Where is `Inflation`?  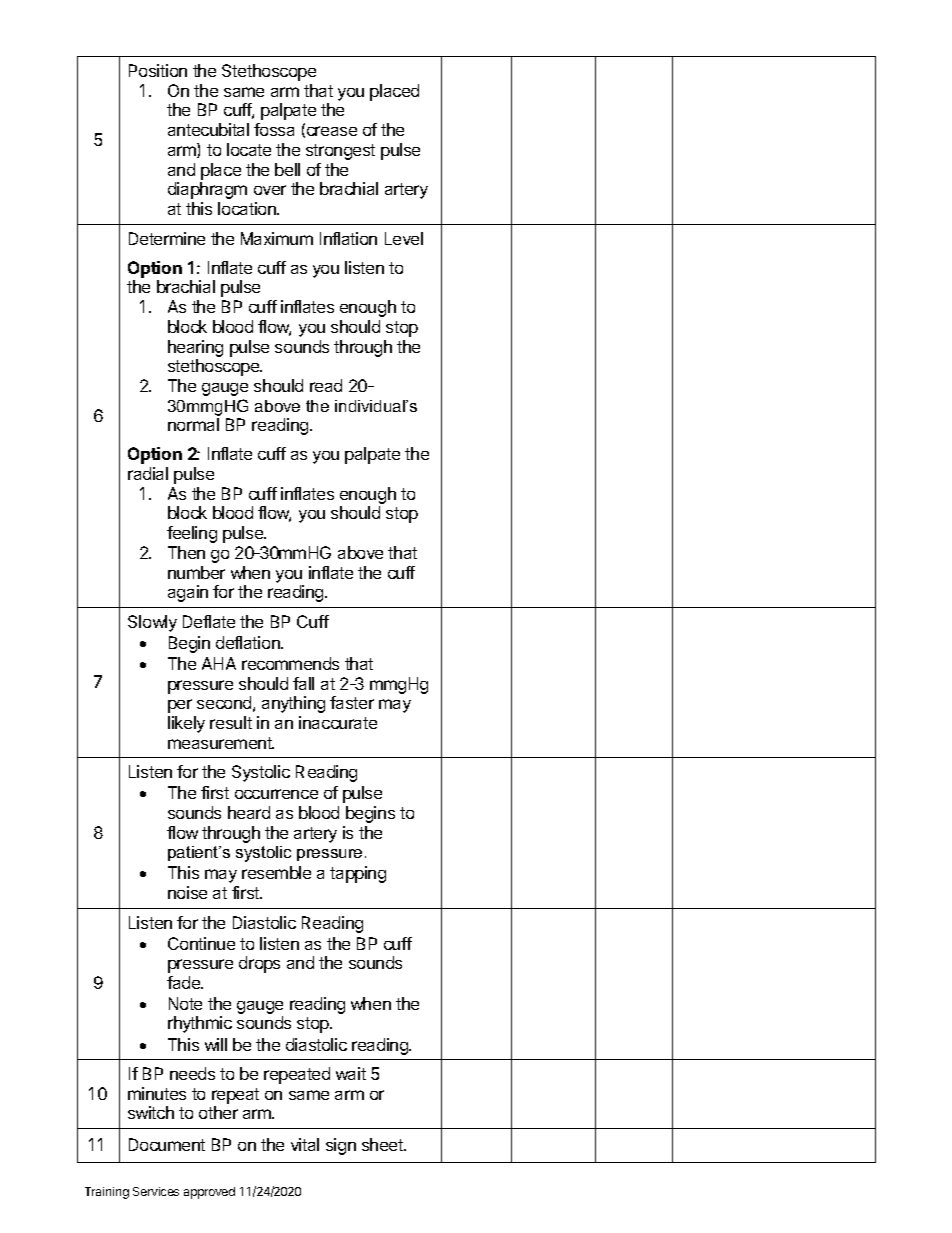 Inflation is located at coordinates (348, 238).
